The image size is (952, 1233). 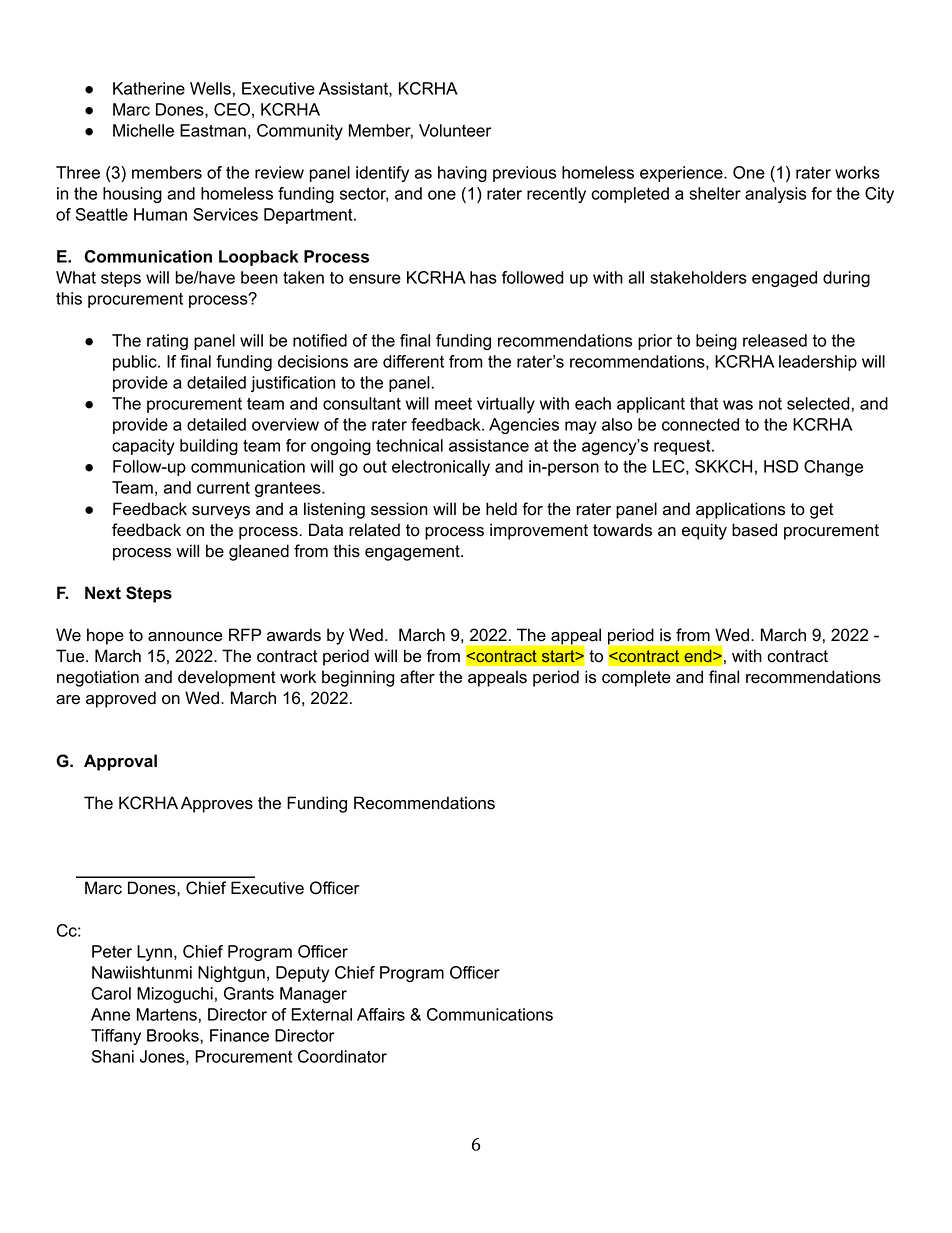 I want to click on rating, so click(x=167, y=342).
